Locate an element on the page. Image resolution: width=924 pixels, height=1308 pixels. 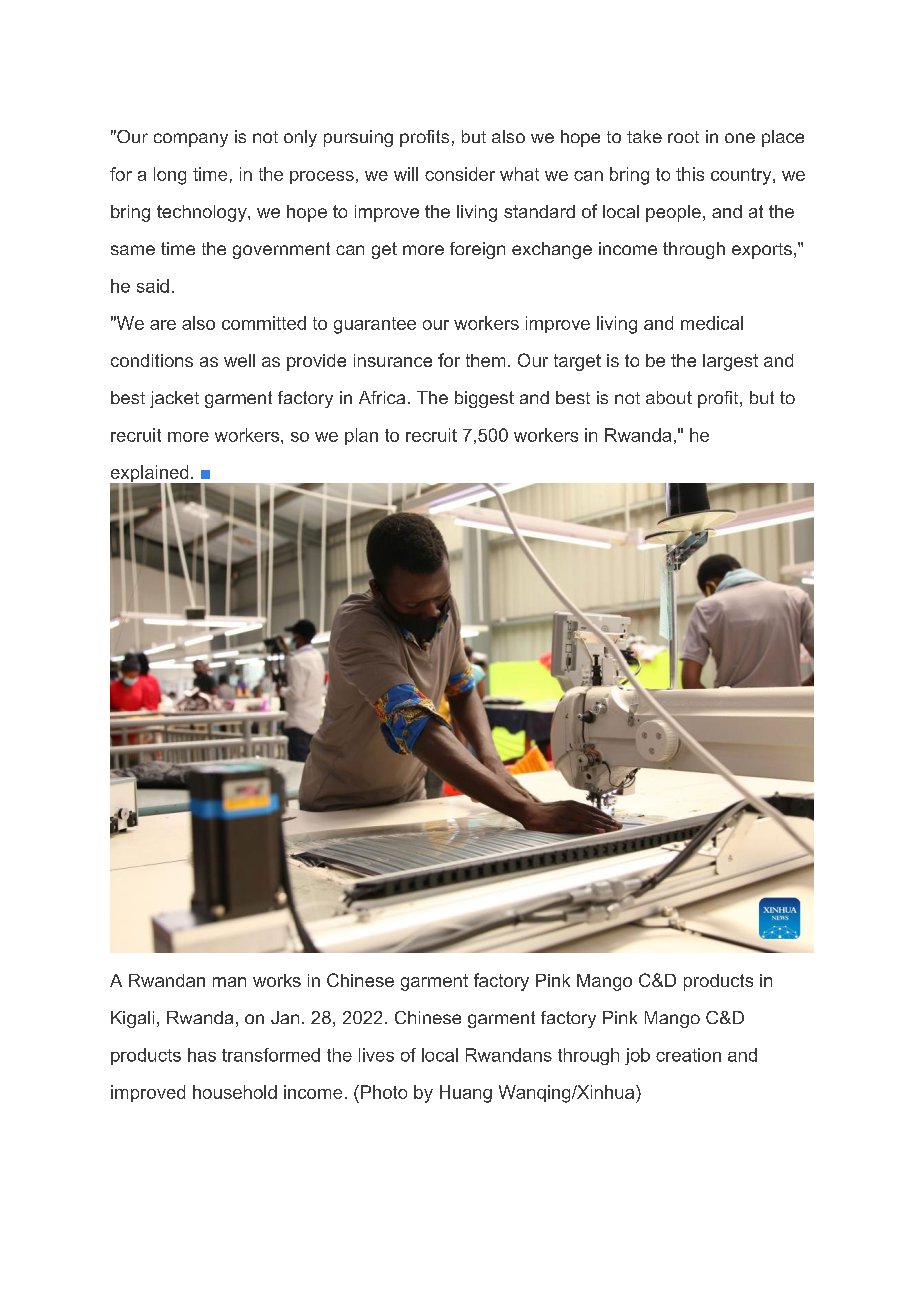
biggest is located at coordinates (484, 399).
